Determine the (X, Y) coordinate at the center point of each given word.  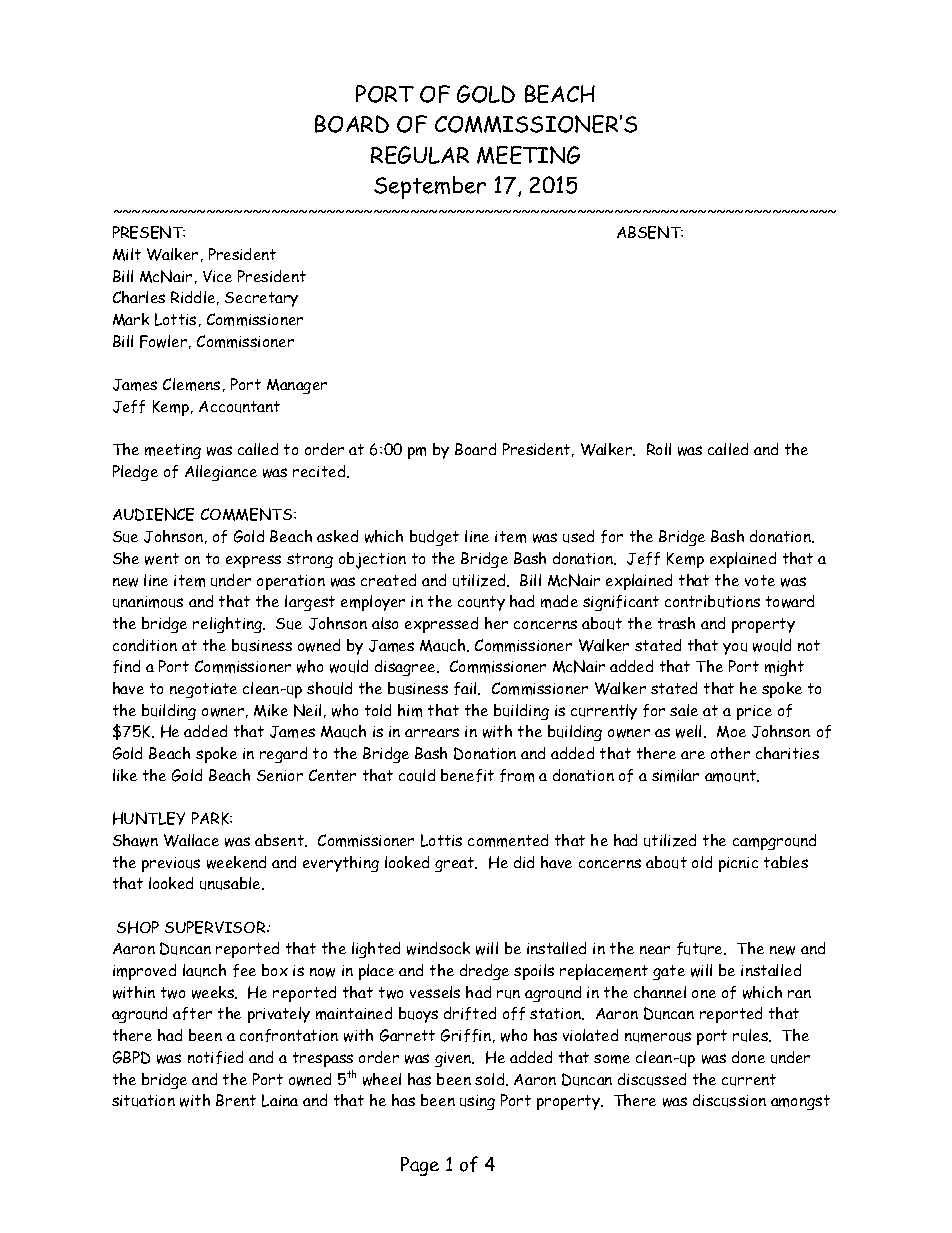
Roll (659, 449)
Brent (236, 1100)
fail (466, 688)
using (477, 1102)
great (456, 864)
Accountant (239, 407)
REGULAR (420, 155)
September (430, 187)
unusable (231, 883)
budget (434, 538)
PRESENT (149, 232)
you (735, 649)
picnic (738, 864)
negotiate (203, 690)
